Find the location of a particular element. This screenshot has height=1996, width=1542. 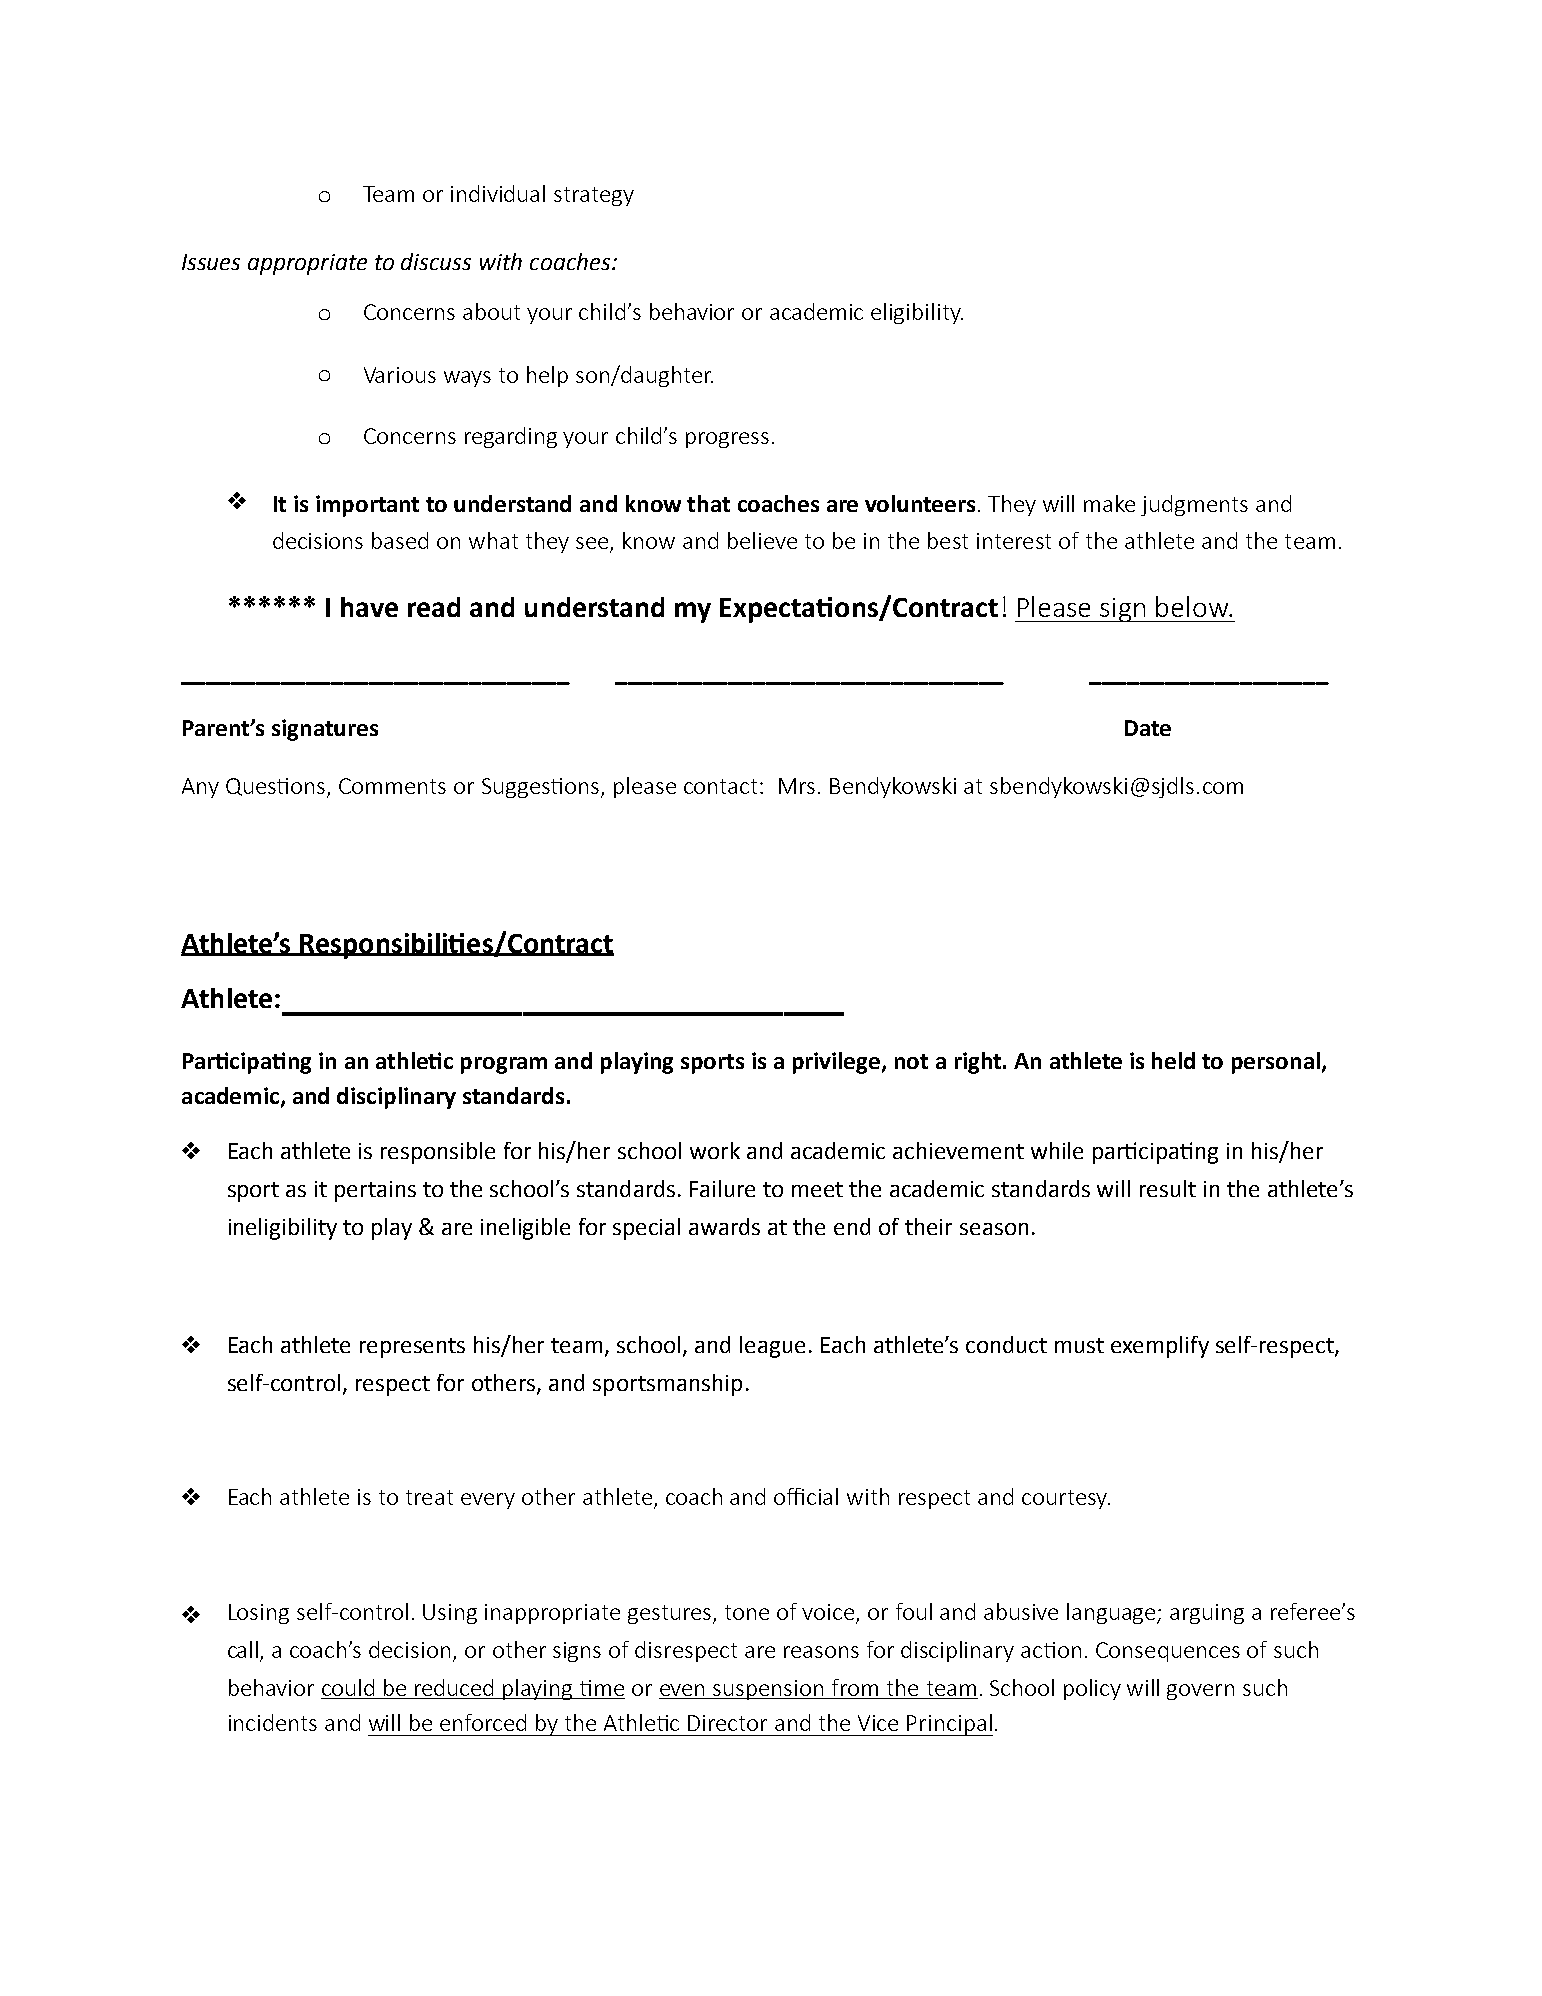

Comments is located at coordinates (392, 786).
